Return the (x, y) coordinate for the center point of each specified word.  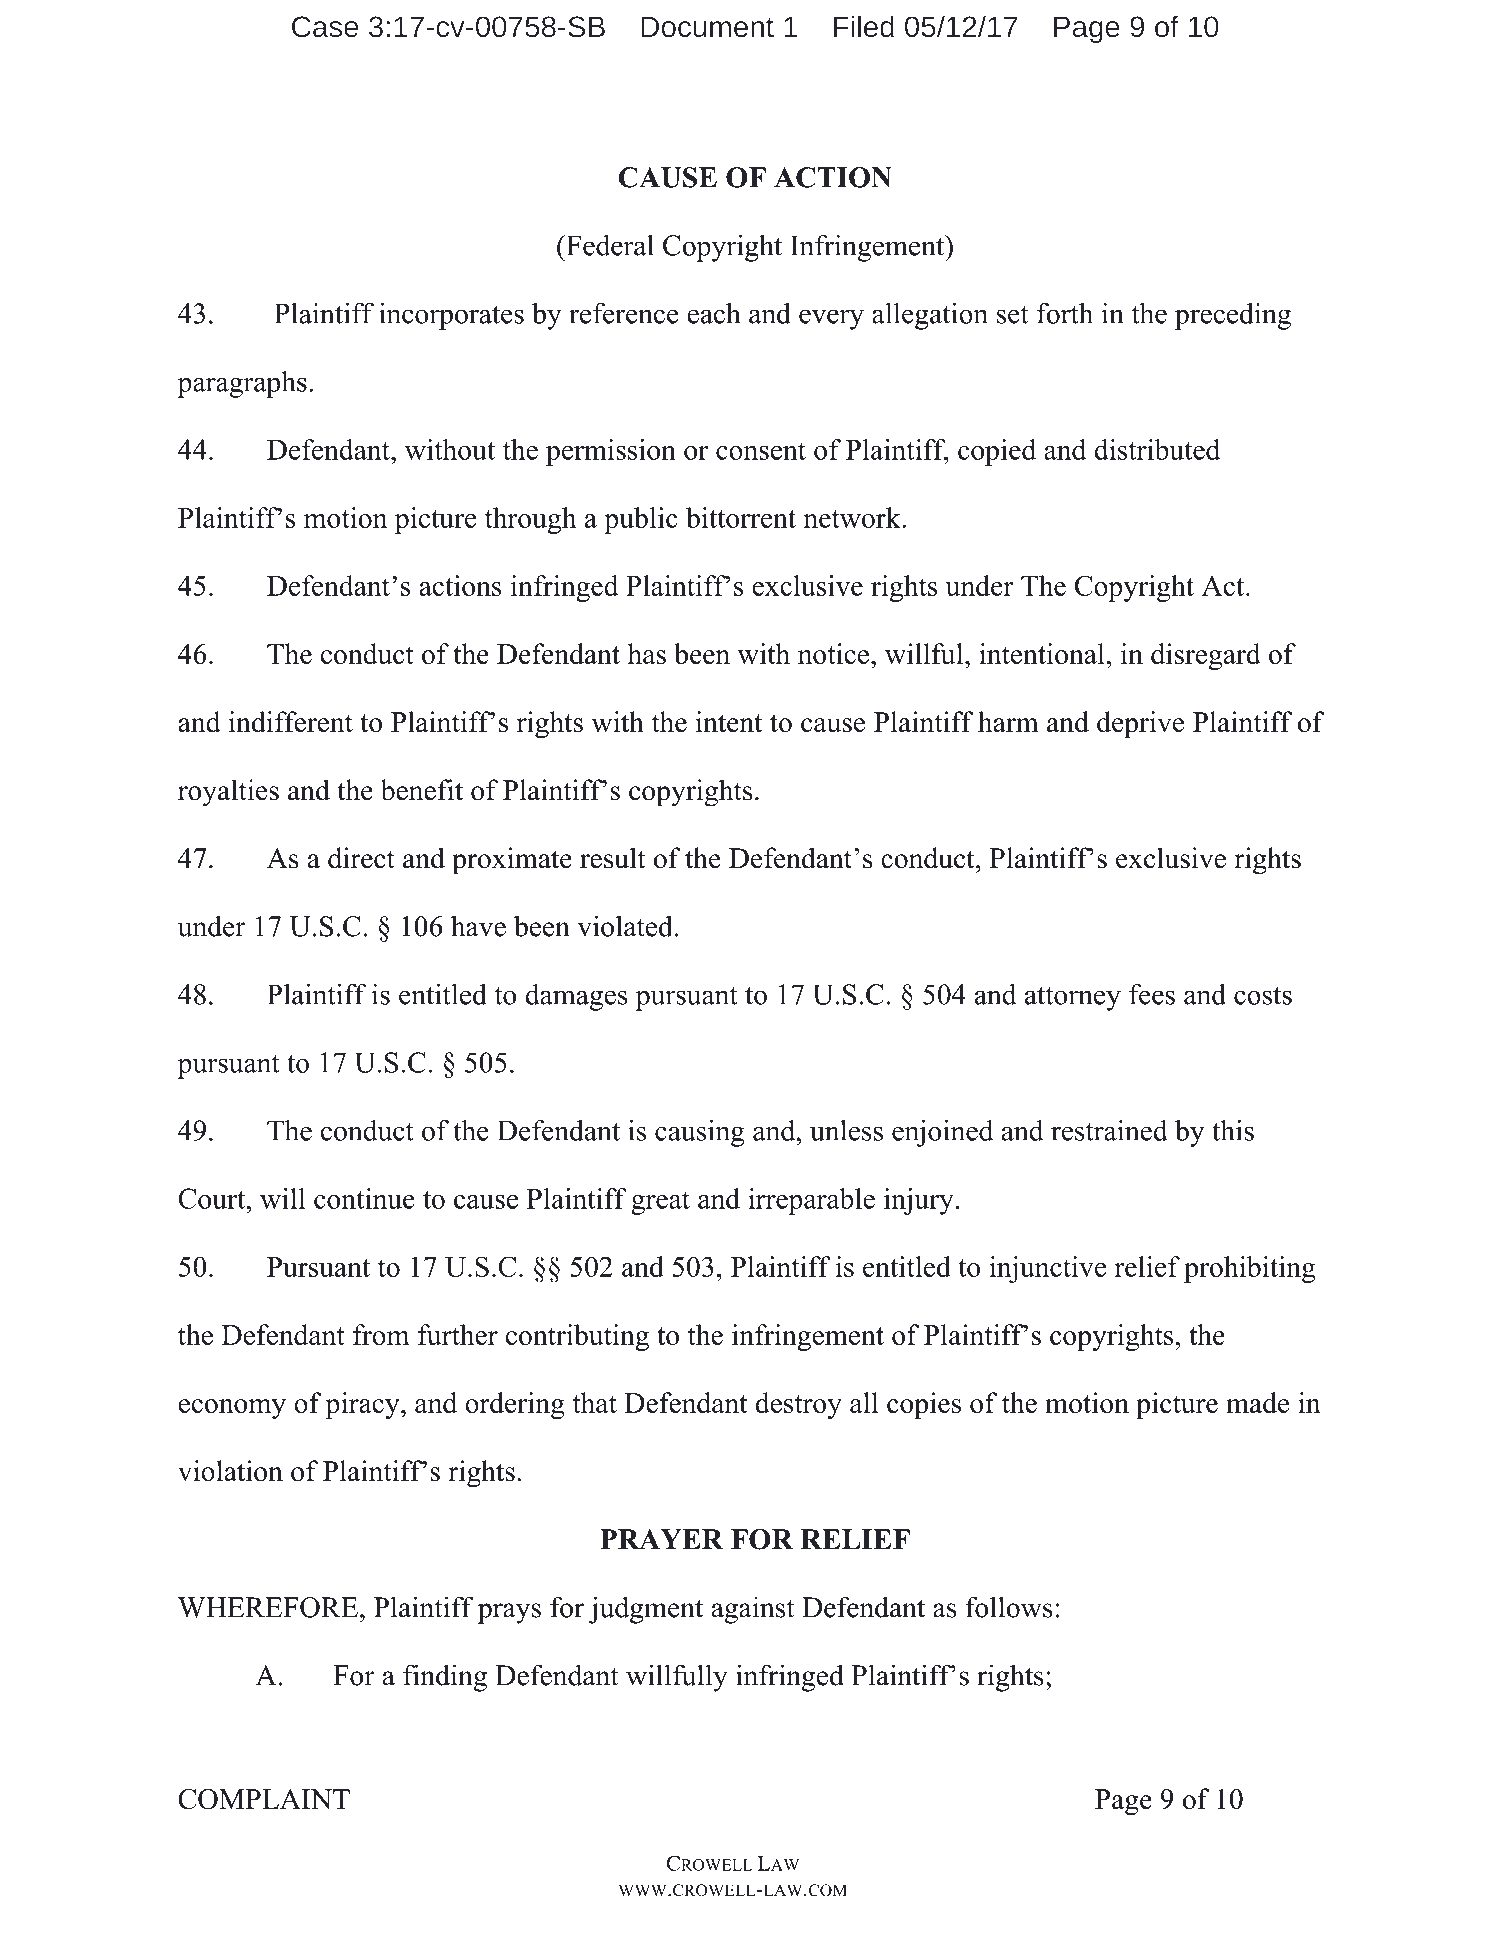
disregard (1206, 656)
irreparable (811, 1201)
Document (707, 26)
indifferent (291, 722)
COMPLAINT (264, 1799)
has (647, 653)
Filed (864, 26)
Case (325, 26)
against (753, 1610)
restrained (1109, 1130)
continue (364, 1198)
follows (1009, 1607)
